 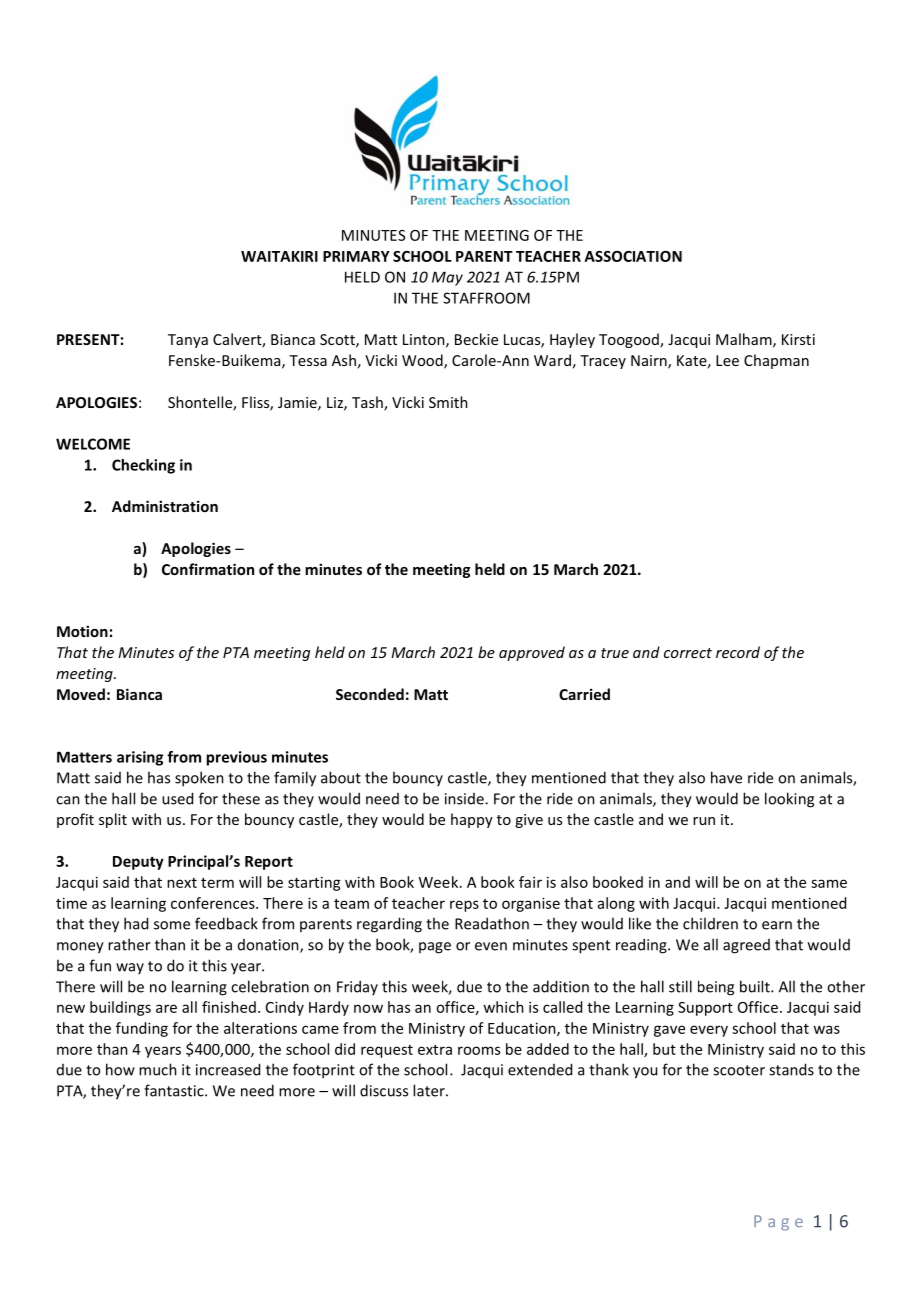 I want to click on record, so click(x=738, y=652).
